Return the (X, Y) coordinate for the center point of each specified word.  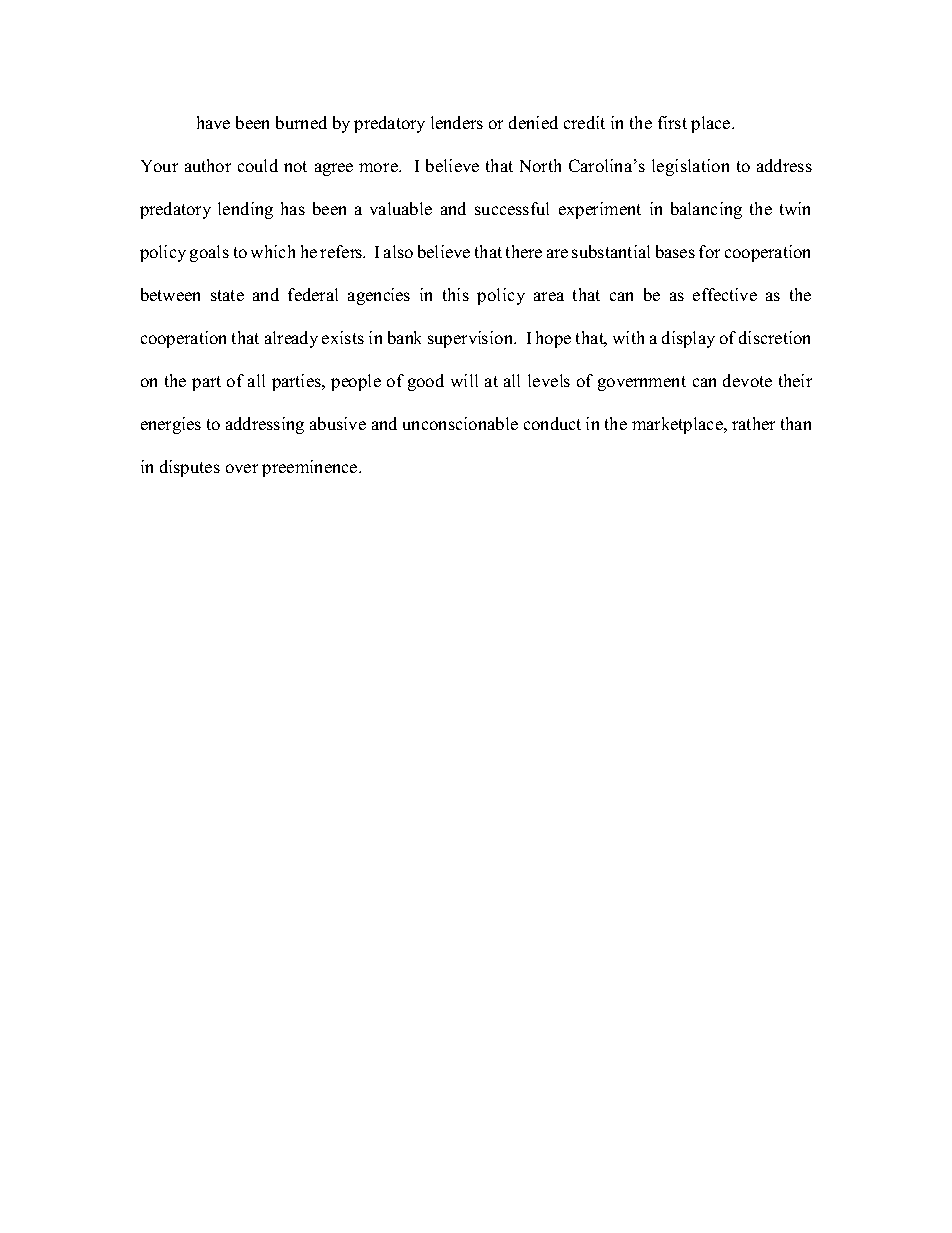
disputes (190, 468)
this (456, 294)
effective (725, 294)
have (213, 122)
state (227, 295)
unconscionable (460, 423)
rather (753, 423)
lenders (457, 122)
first (672, 122)
